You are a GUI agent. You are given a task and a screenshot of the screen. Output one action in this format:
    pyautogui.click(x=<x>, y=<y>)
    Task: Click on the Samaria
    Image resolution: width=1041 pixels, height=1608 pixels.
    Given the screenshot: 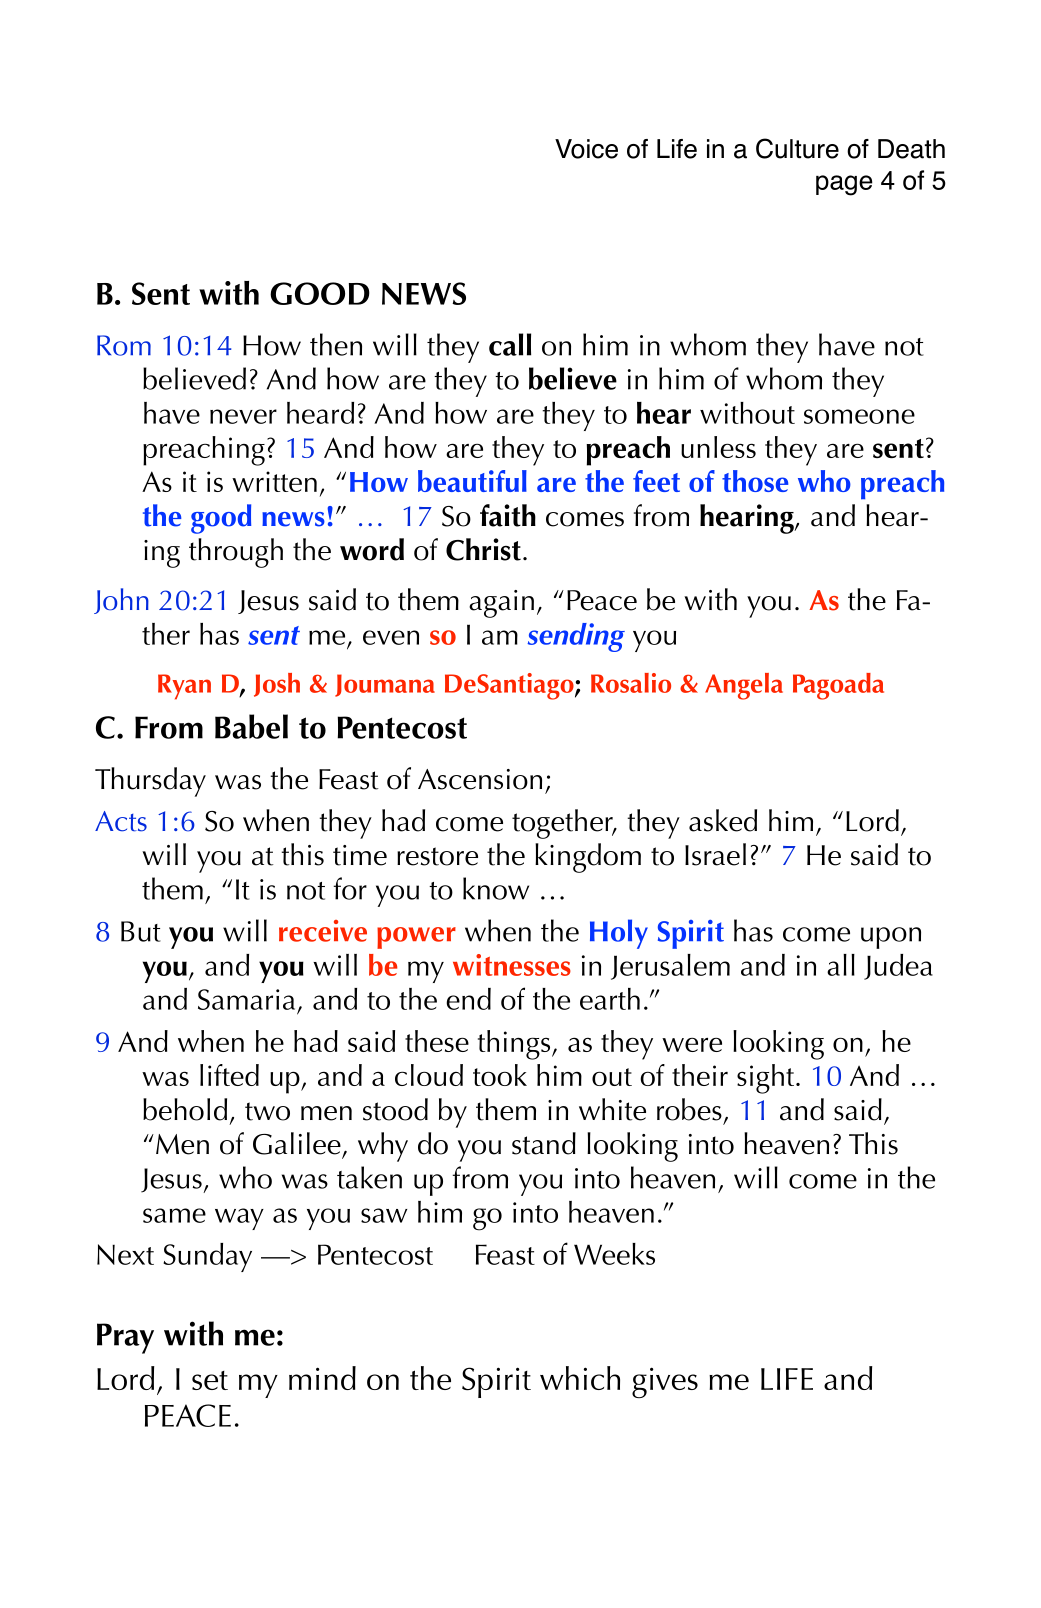 What is the action you would take?
    pyautogui.click(x=246, y=999)
